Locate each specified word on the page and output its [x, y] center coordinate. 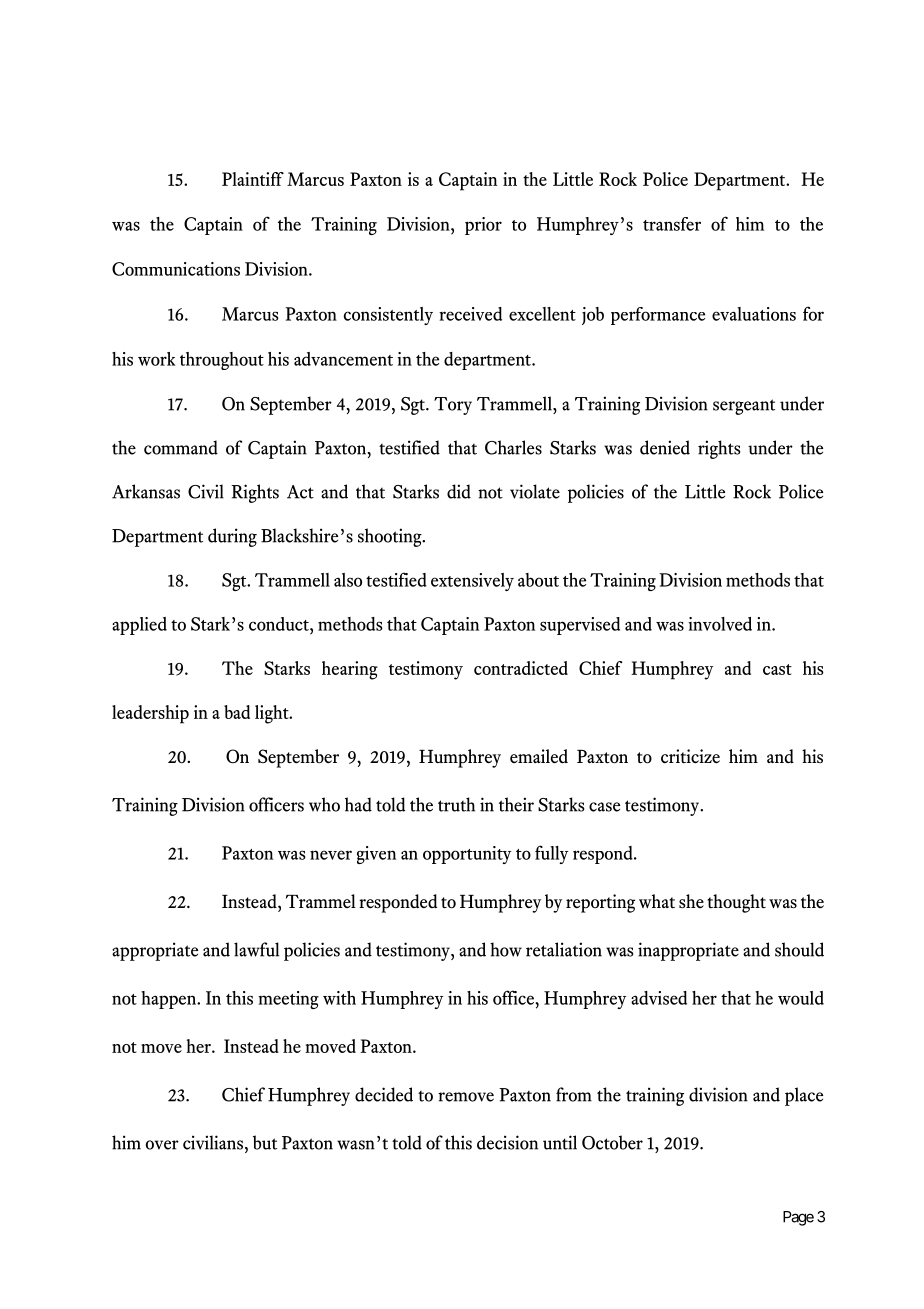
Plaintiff [253, 179]
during [232, 537]
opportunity [467, 855]
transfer [672, 224]
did [459, 491]
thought [737, 903]
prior [483, 226]
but [265, 1142]
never [331, 855]
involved [720, 624]
